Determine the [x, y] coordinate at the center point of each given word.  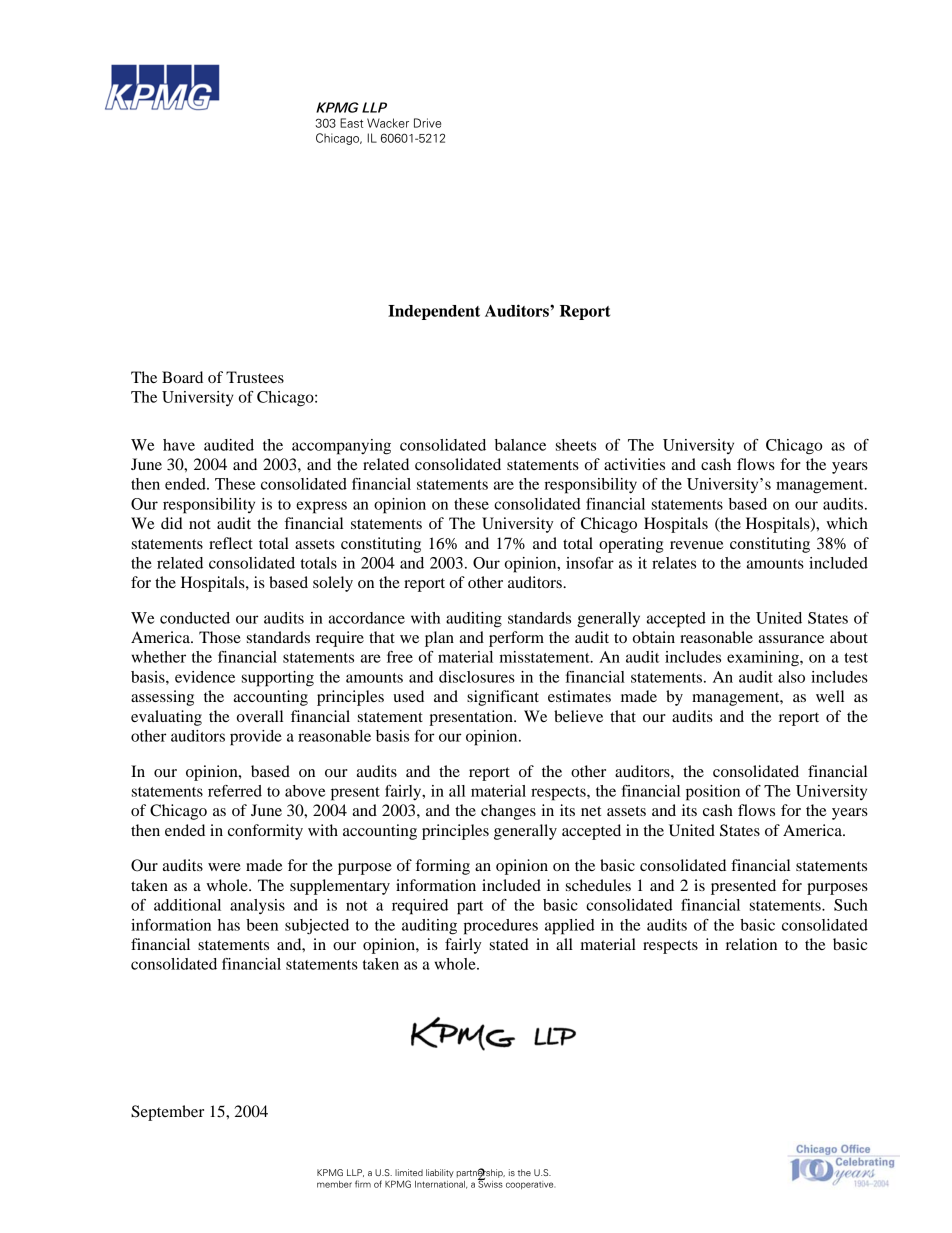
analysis [257, 906]
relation [751, 944]
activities [634, 464]
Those [220, 637]
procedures [500, 927]
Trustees [255, 377]
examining [764, 659]
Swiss [490, 1183]
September [167, 1113]
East [351, 123]
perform [516, 639]
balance [520, 445]
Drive [427, 123]
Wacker [388, 123]
